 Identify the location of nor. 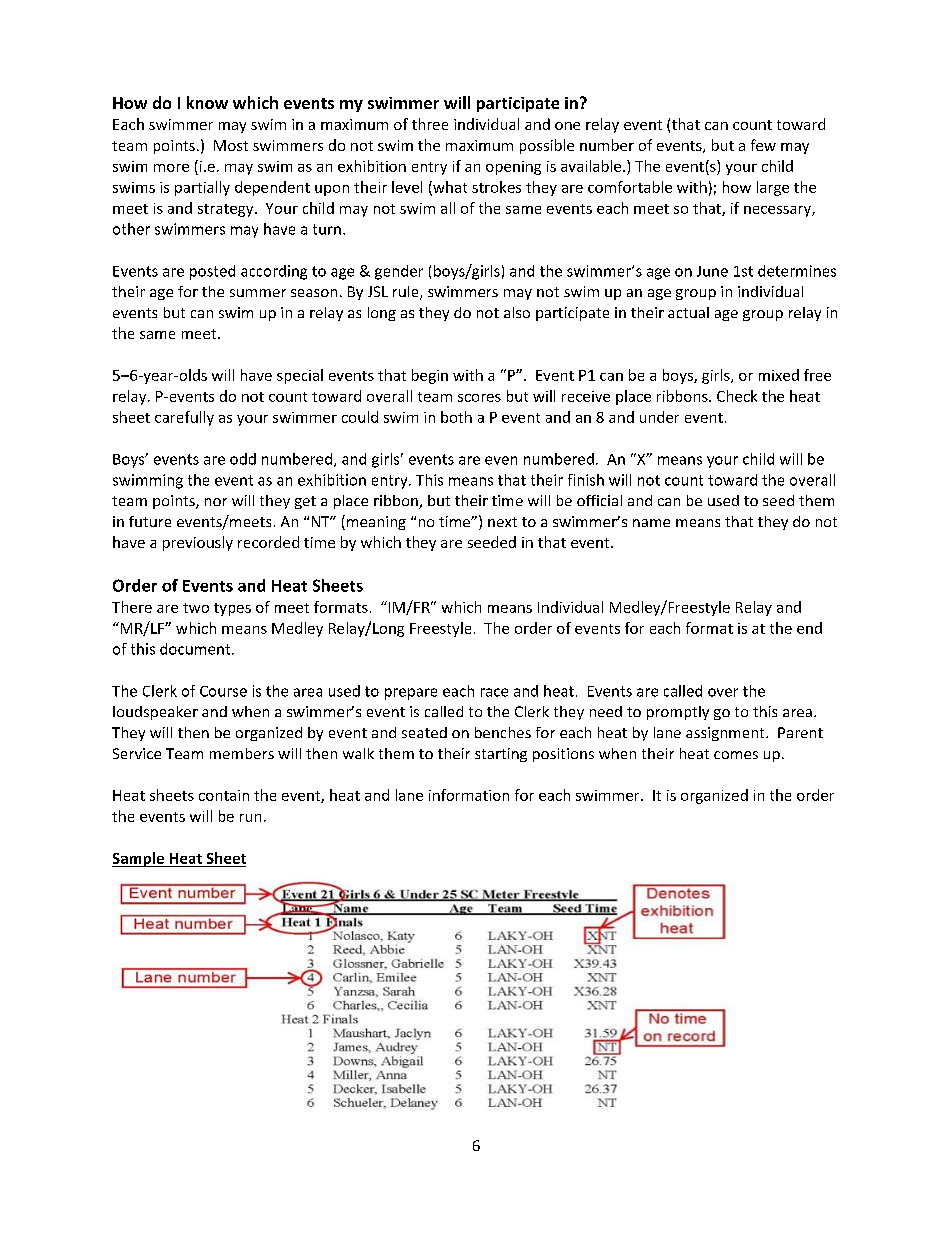
(216, 502).
